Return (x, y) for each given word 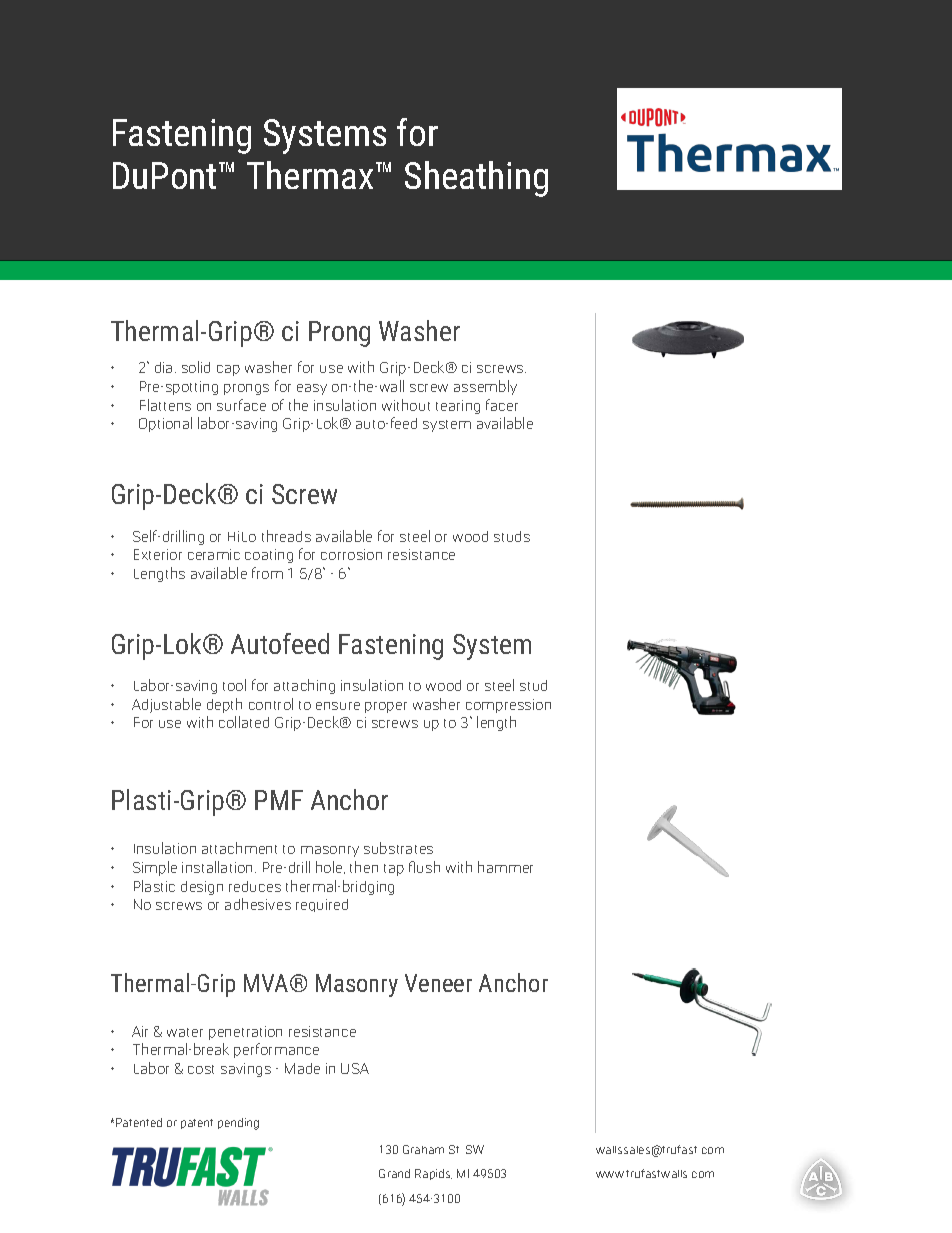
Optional (165, 424)
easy (312, 389)
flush (424, 867)
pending (238, 1124)
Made (302, 1068)
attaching (304, 686)
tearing (458, 407)
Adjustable (166, 705)
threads (286, 536)
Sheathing (476, 179)
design (202, 888)
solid (196, 367)
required (322, 905)
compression (508, 706)
